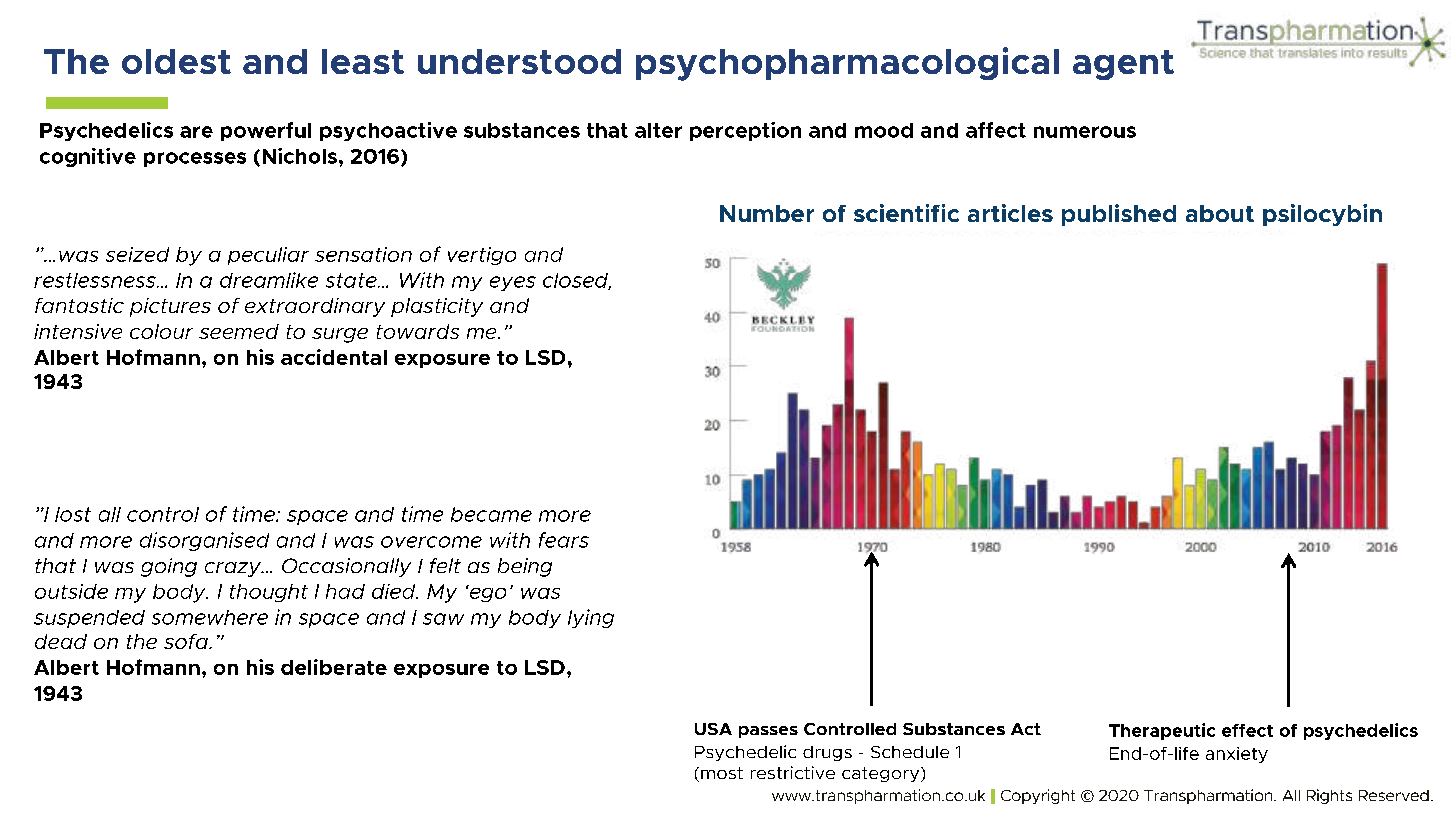  I want to click on perception, so click(745, 131).
